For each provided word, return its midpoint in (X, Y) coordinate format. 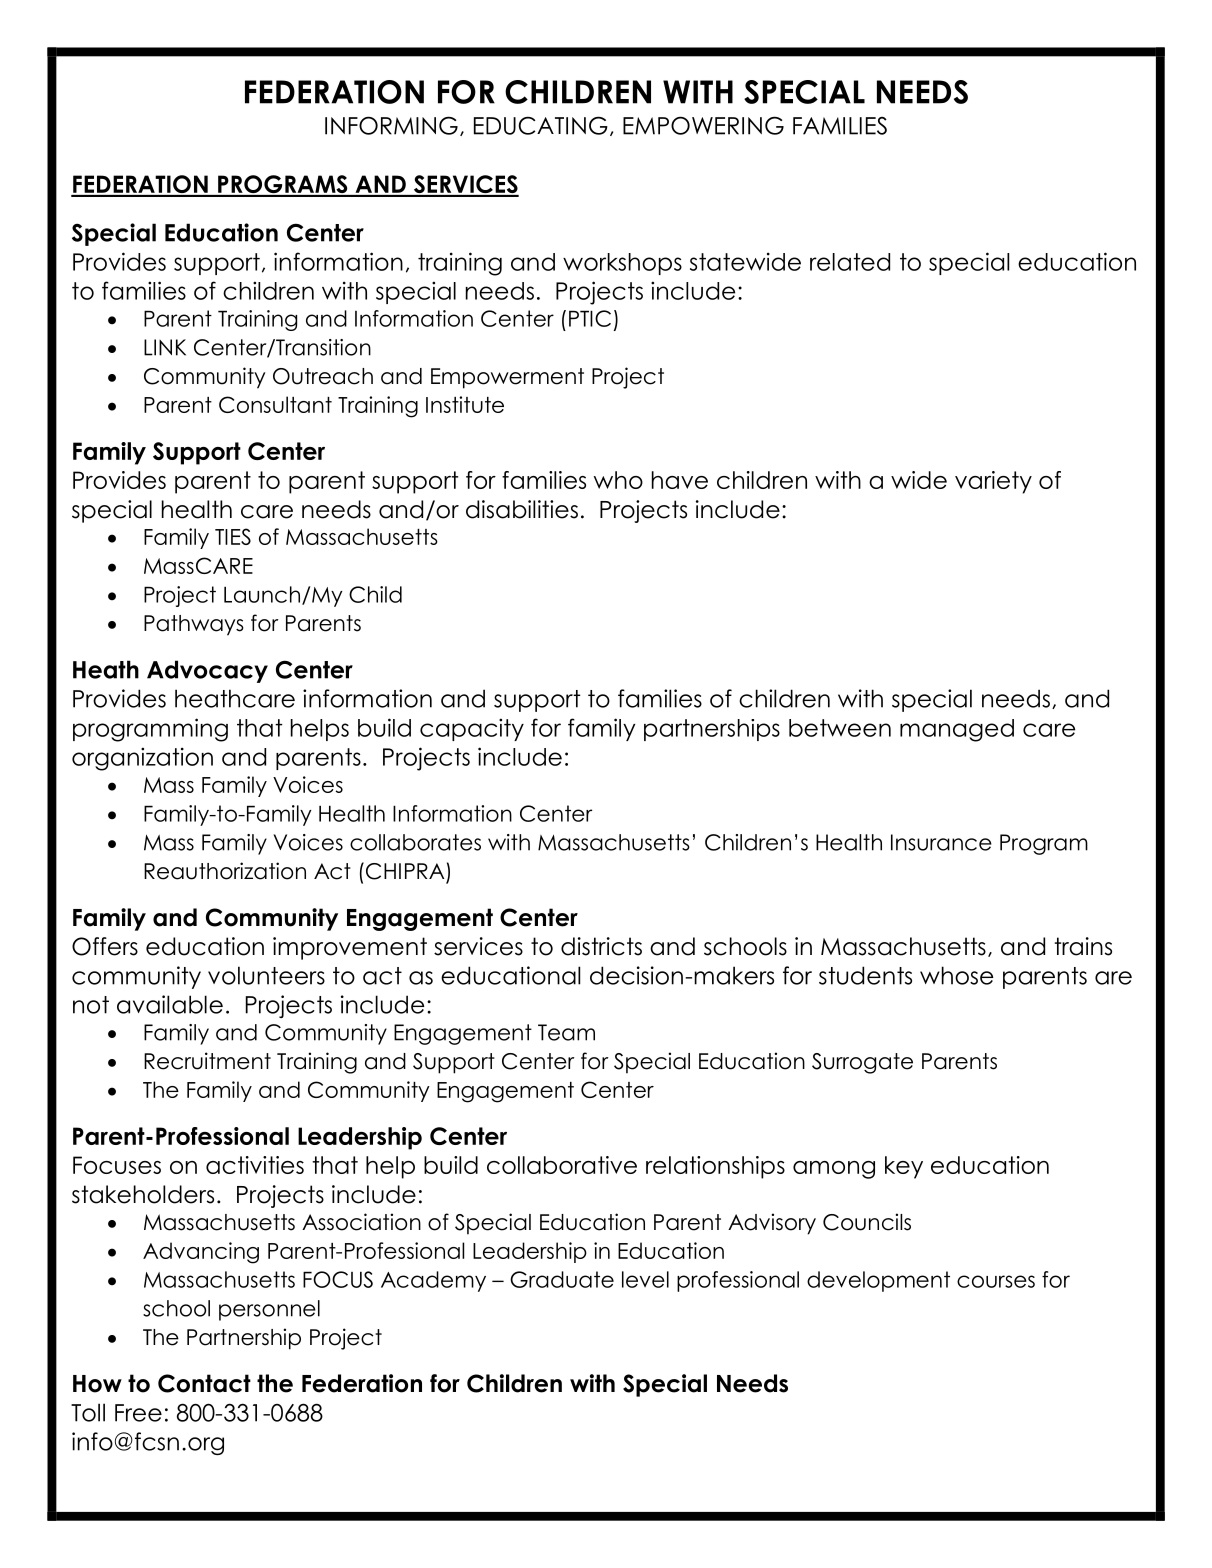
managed (957, 730)
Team (566, 1032)
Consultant (275, 404)
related (850, 262)
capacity (472, 729)
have (680, 480)
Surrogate (862, 1063)
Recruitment (207, 1061)
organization (142, 759)
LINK (165, 347)
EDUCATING (541, 125)
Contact (204, 1383)
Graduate (562, 1279)
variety (993, 482)
